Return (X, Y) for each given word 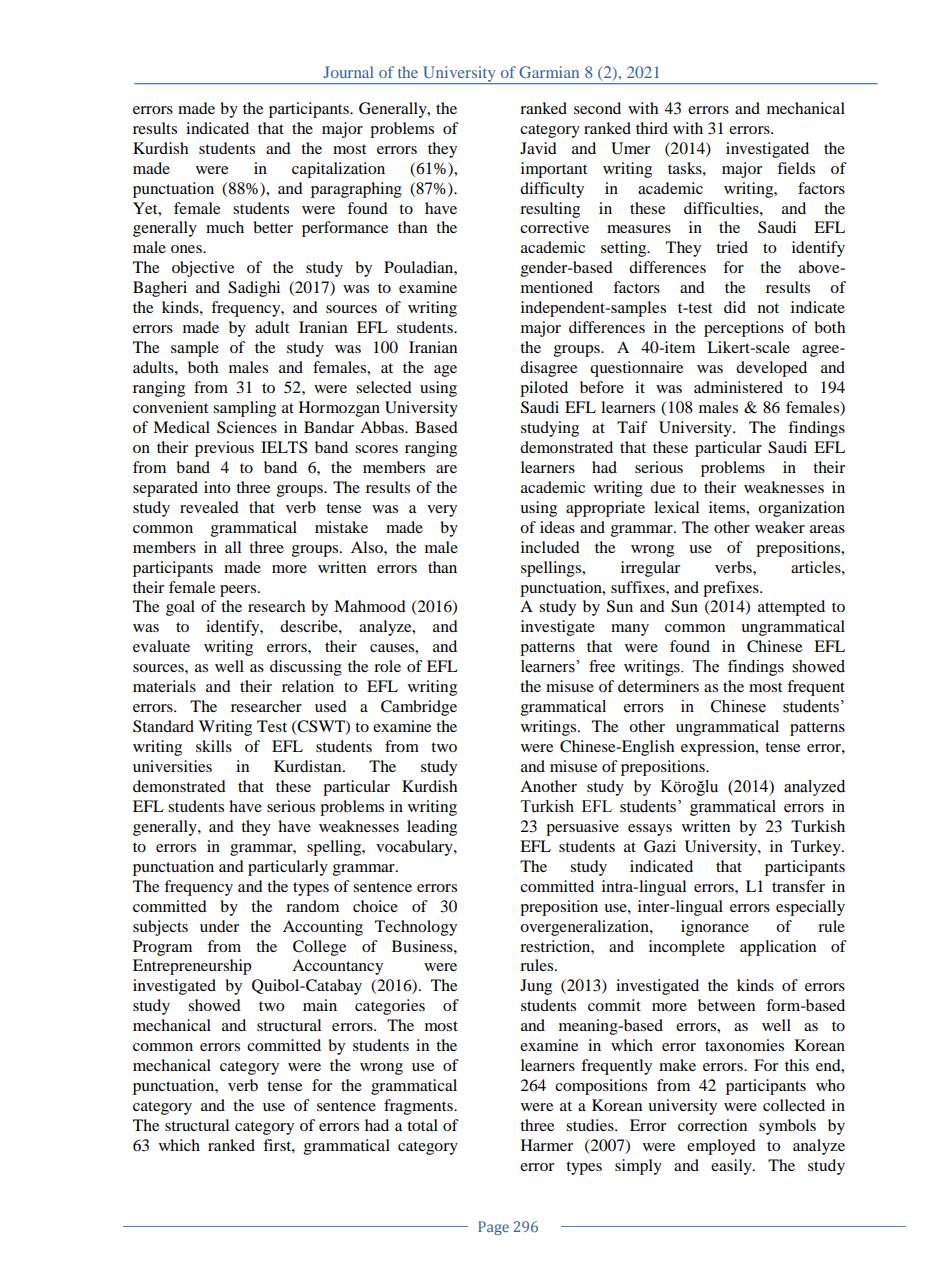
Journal (348, 72)
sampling (244, 409)
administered (738, 387)
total (422, 1125)
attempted (791, 608)
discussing (306, 668)
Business (423, 946)
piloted (544, 389)
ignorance (715, 928)
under (219, 926)
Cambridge (419, 708)
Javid (538, 148)
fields (796, 168)
